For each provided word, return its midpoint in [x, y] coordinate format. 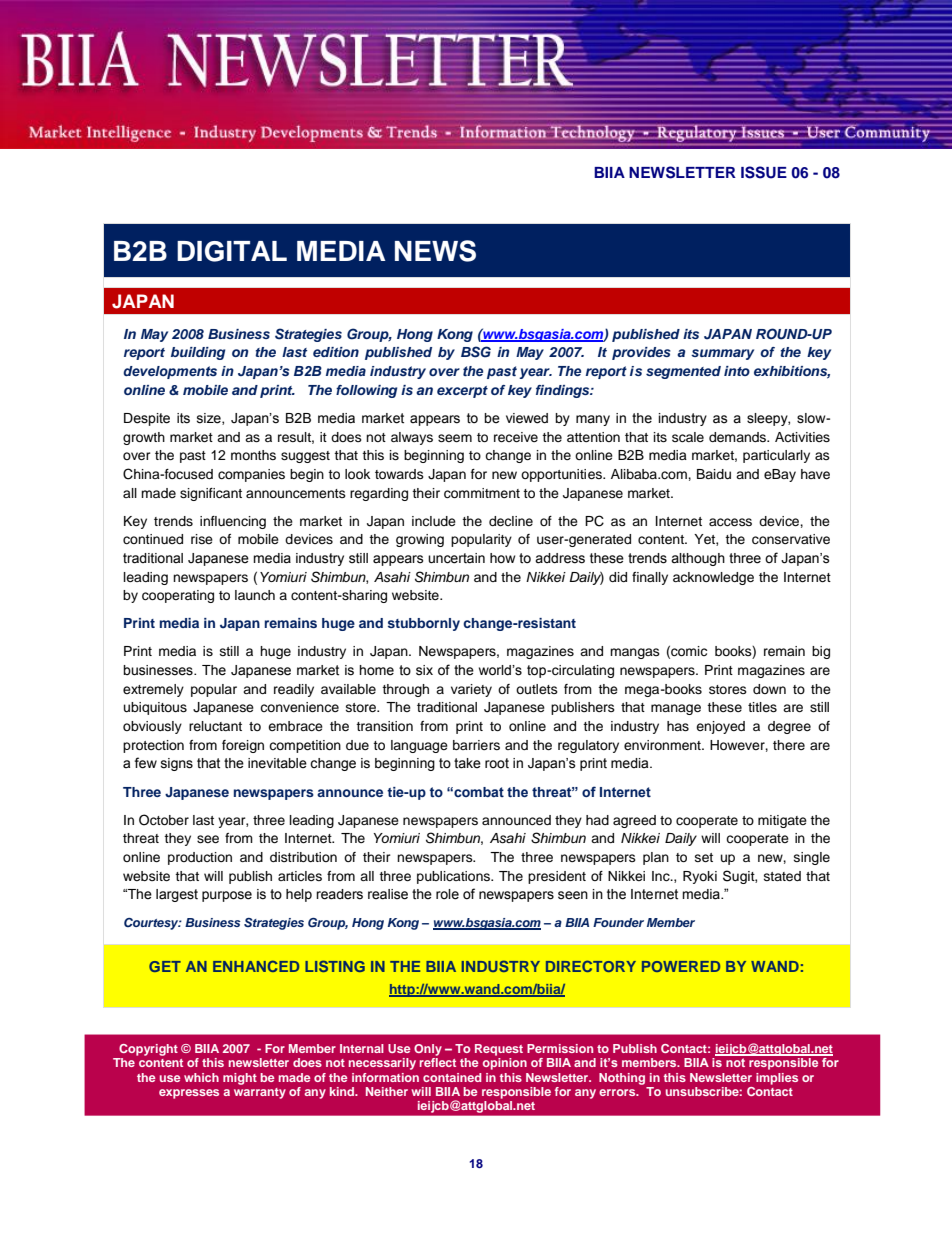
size [210, 419]
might [240, 1079]
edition [336, 352]
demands [738, 437]
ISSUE [764, 172]
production [200, 858]
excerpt [462, 392]
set [704, 857]
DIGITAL [232, 251]
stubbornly [424, 624]
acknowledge [713, 578]
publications [454, 877]
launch [255, 595]
